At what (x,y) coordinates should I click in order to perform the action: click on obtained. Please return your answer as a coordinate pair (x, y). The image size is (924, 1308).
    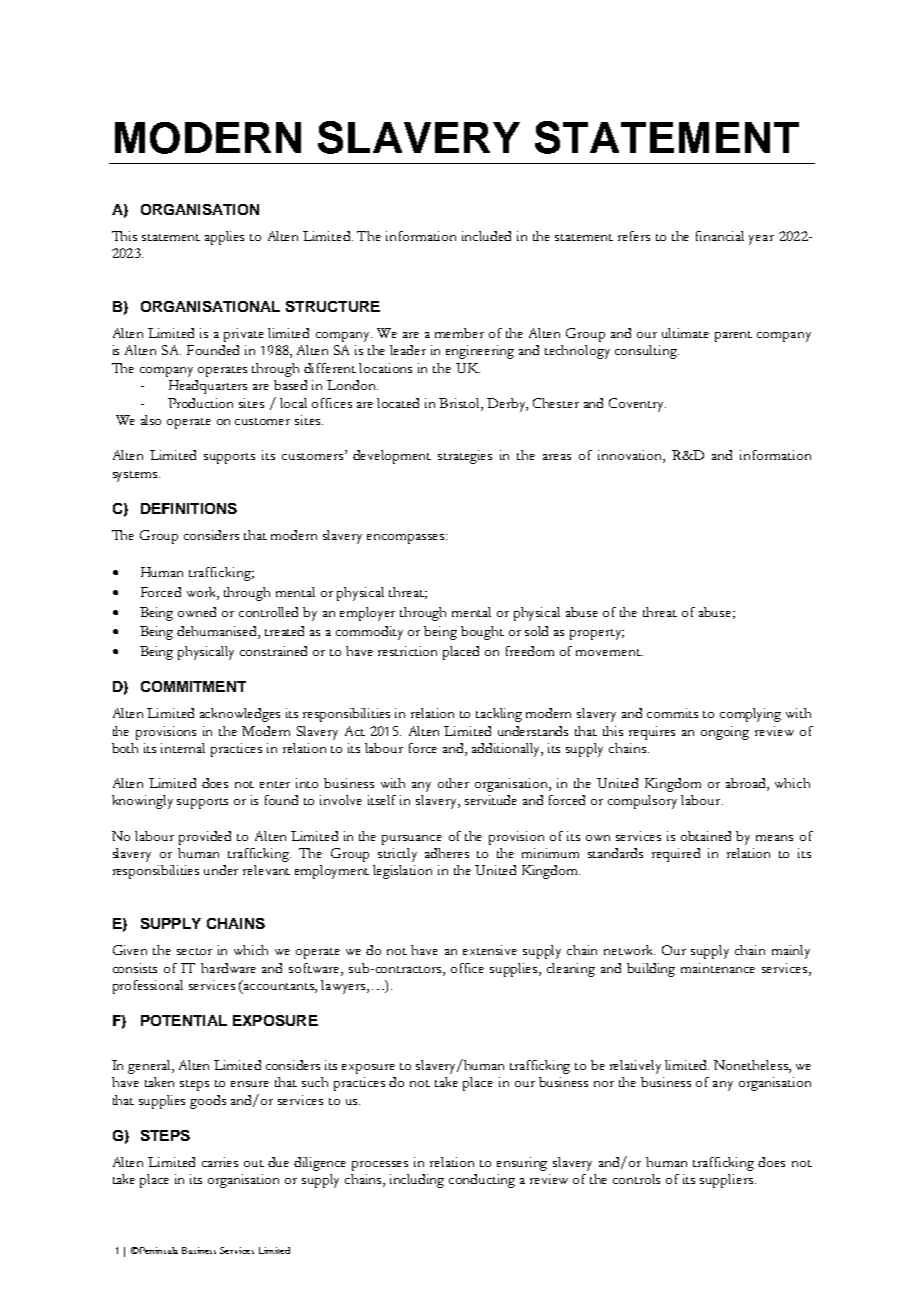
    Looking at the image, I should click on (706, 836).
